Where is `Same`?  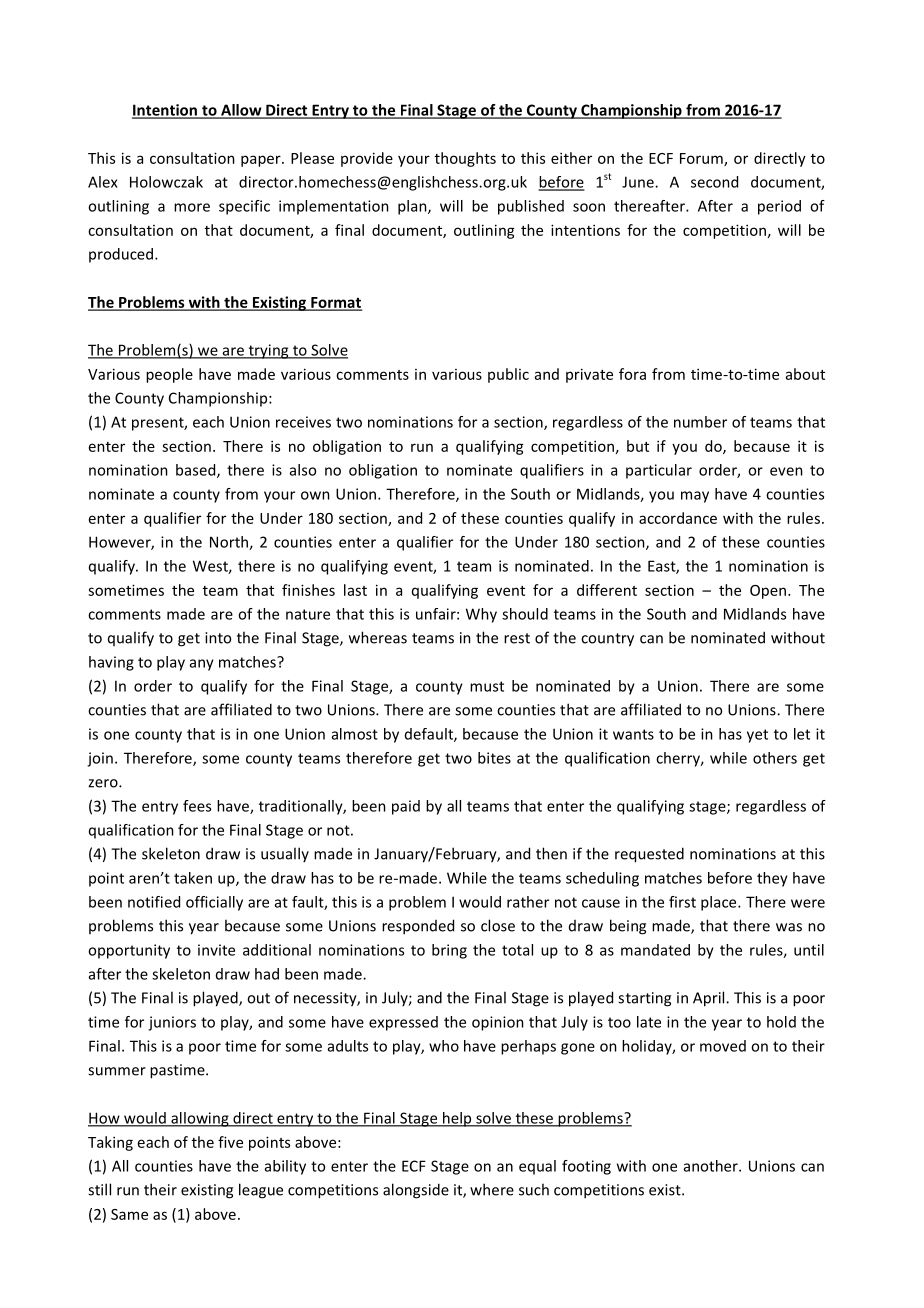
Same is located at coordinates (129, 1214).
